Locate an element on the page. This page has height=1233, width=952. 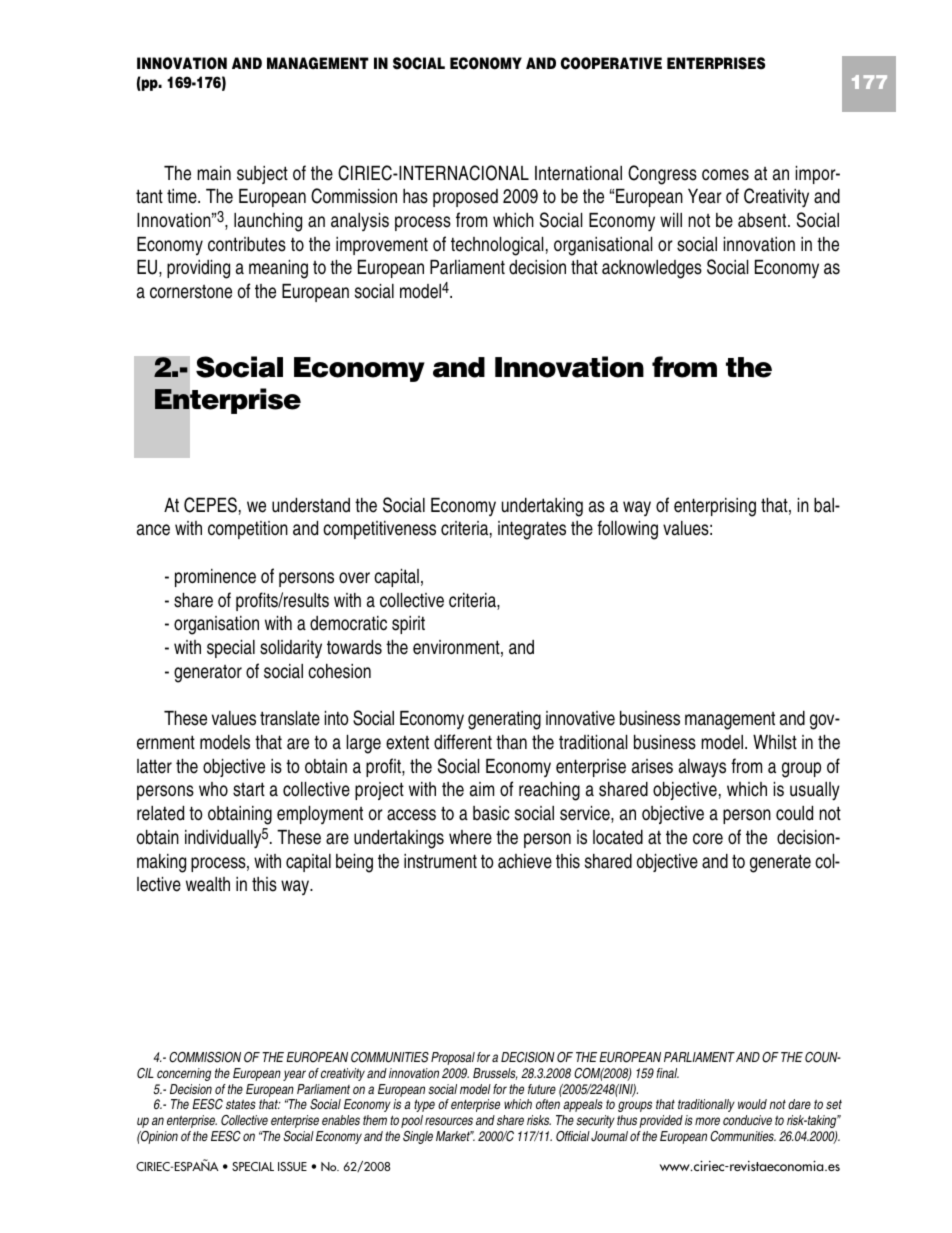
COOPERATIVE is located at coordinates (611, 63).
